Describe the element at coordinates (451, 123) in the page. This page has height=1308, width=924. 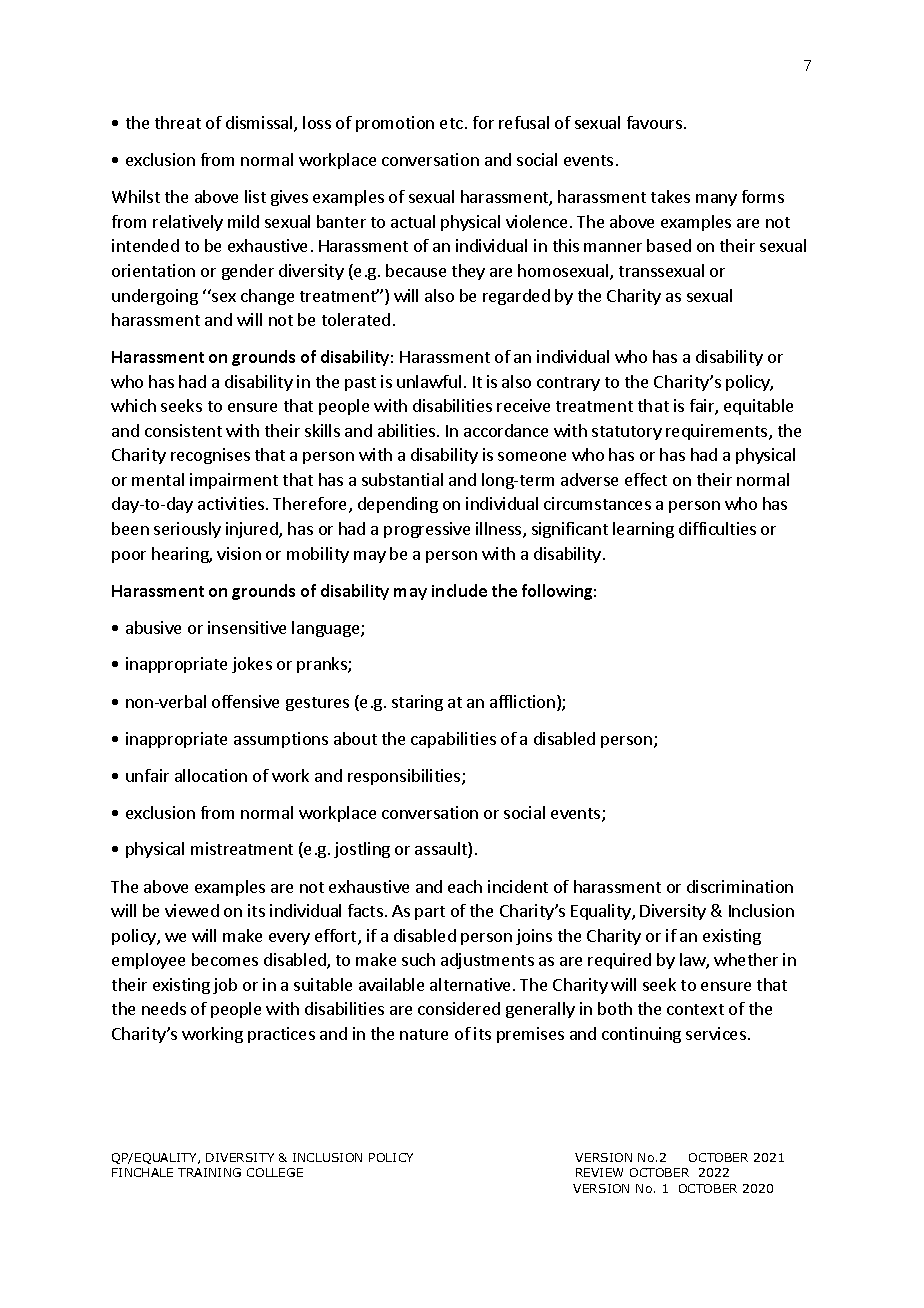
I see `etc` at that location.
